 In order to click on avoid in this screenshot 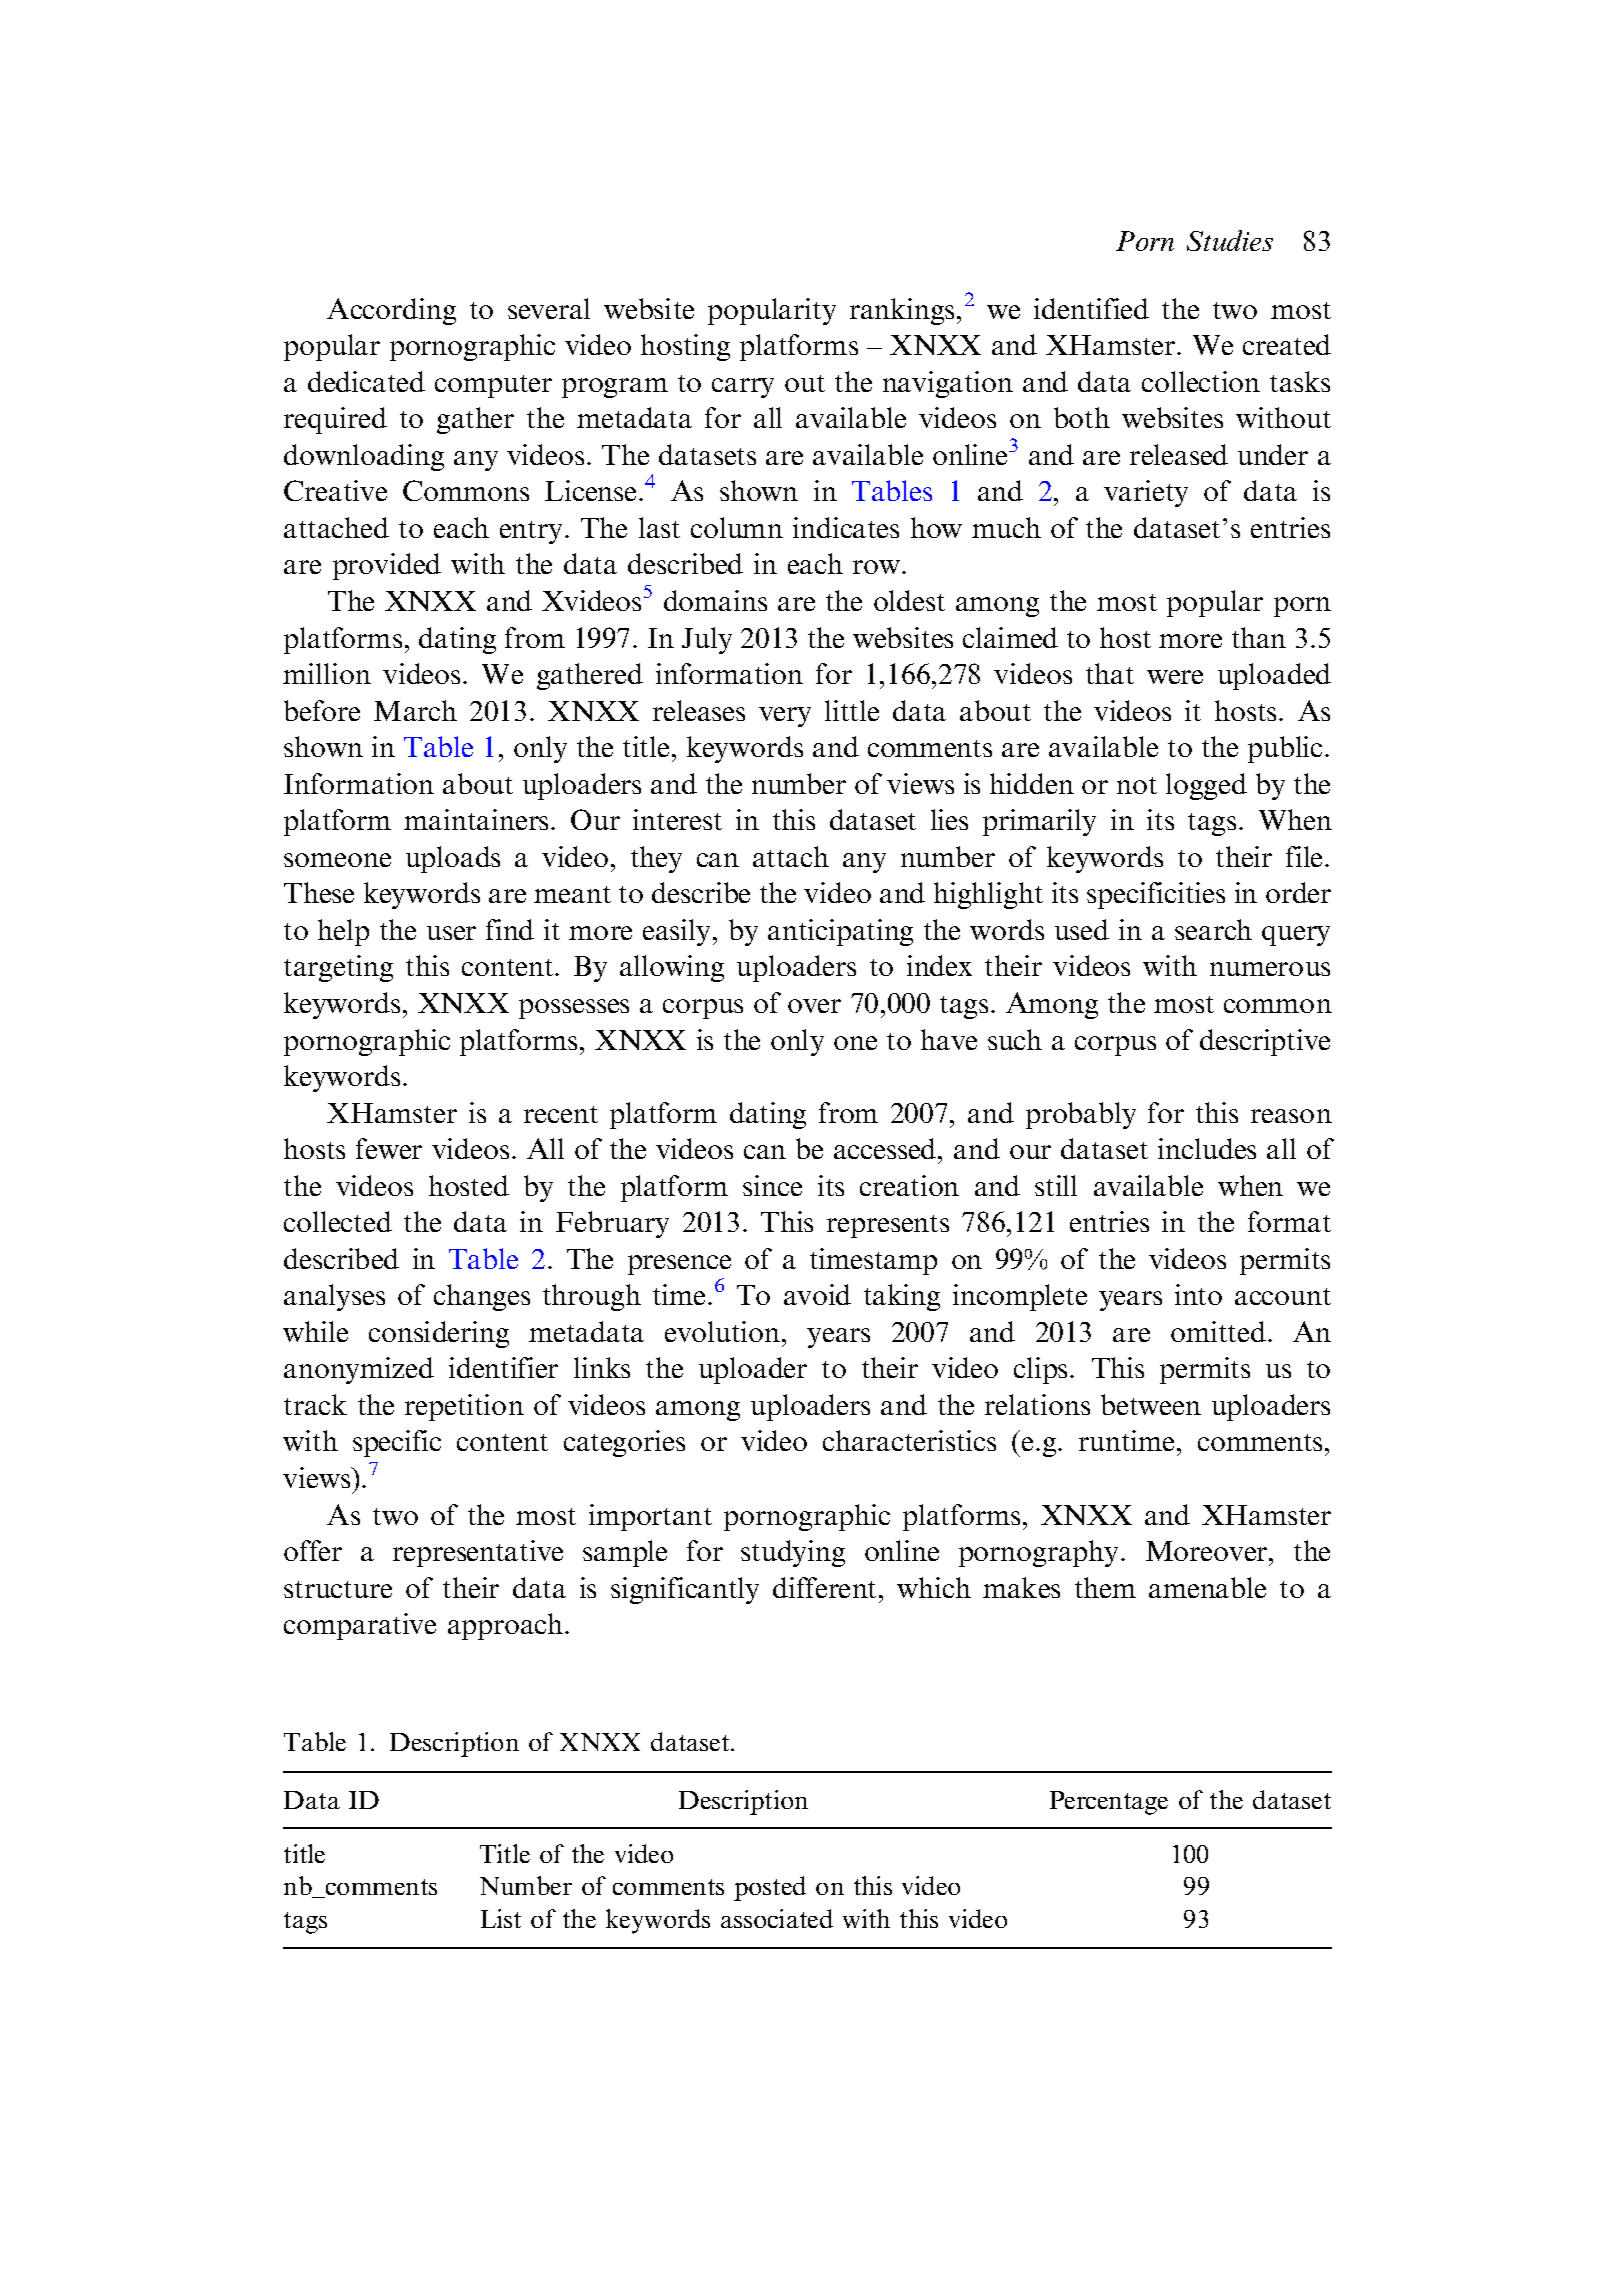, I will do `click(817, 1294)`.
